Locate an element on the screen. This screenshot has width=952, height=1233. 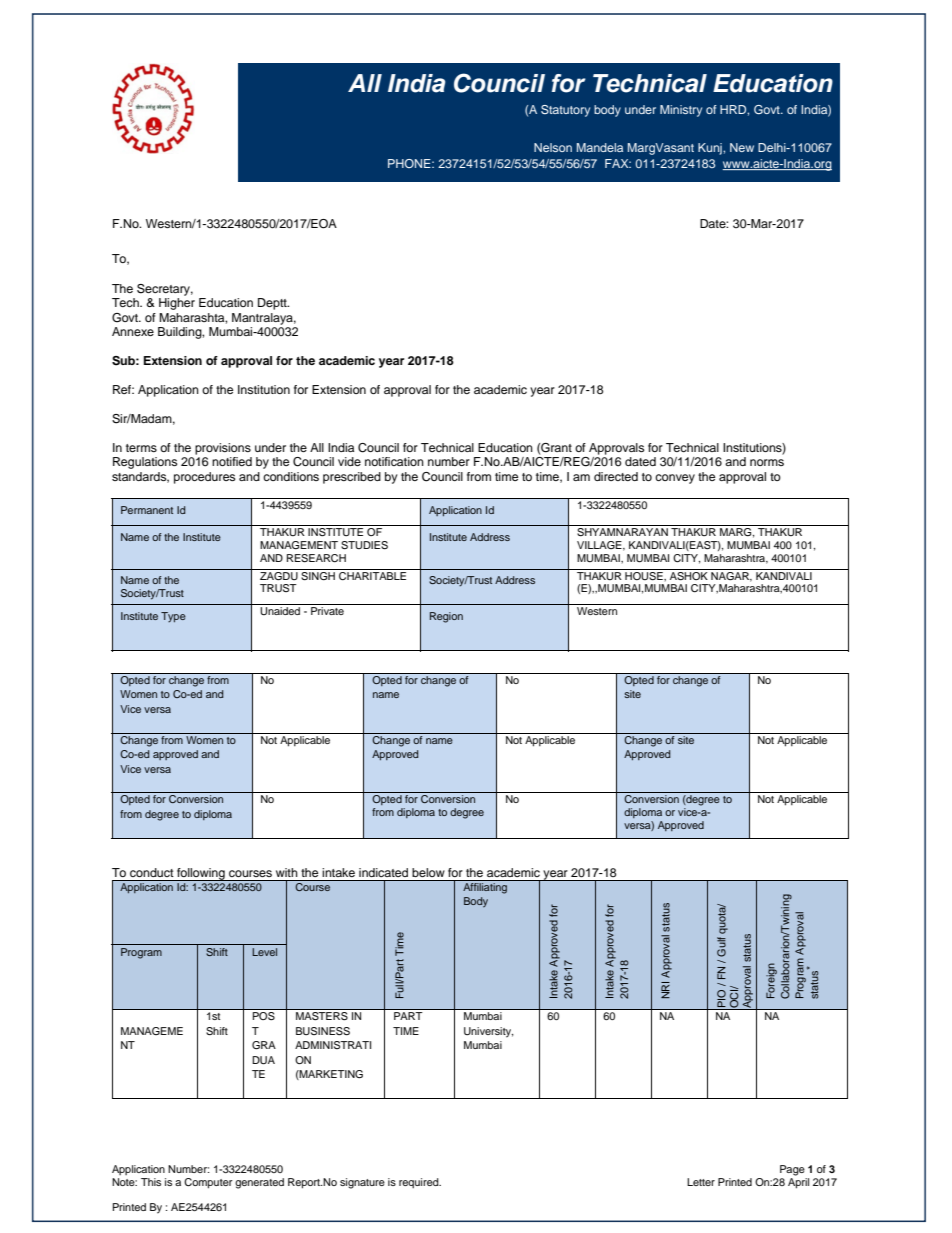
Type is located at coordinates (173, 617).
